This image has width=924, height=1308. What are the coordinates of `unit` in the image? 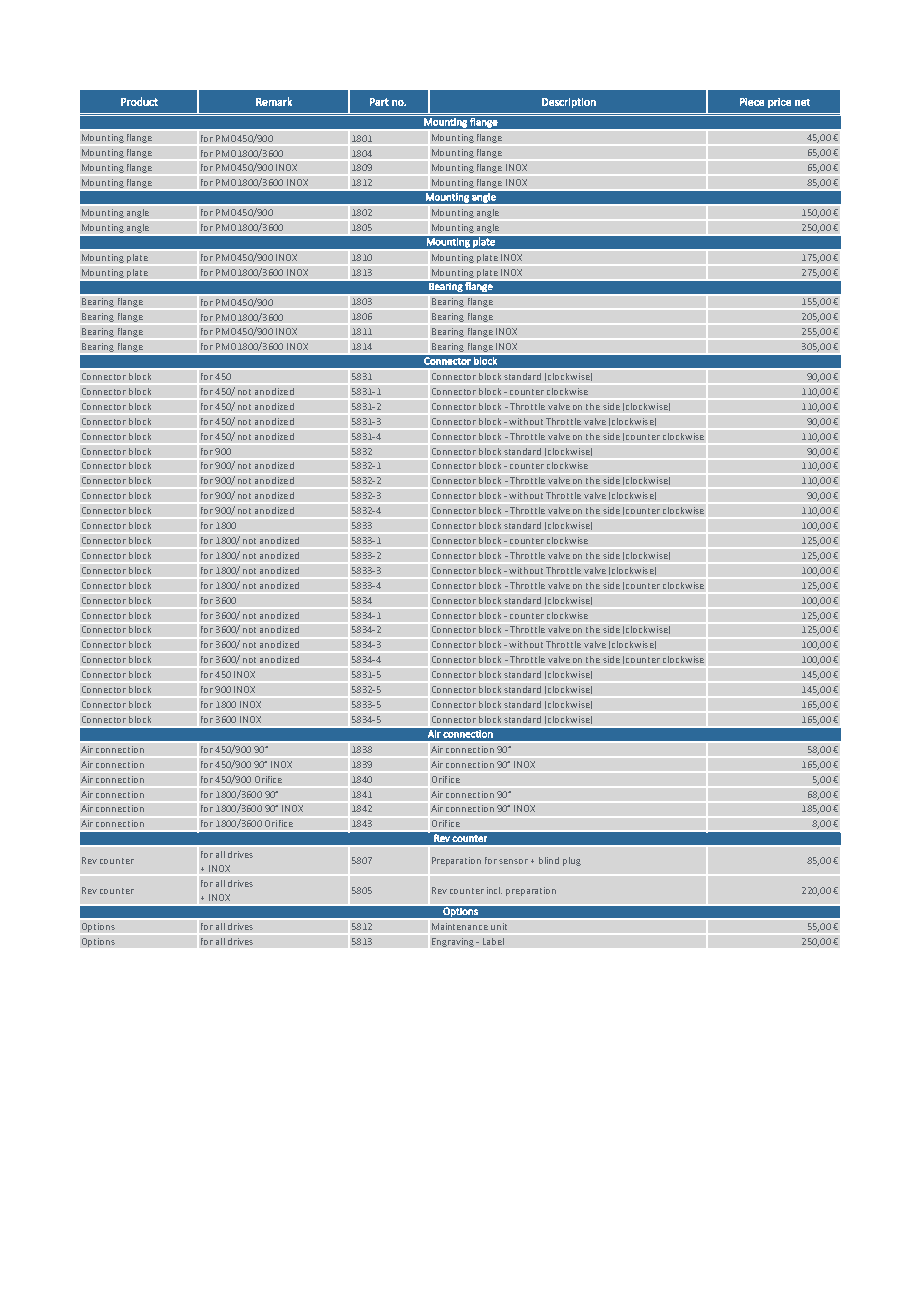 It's located at (499, 926).
